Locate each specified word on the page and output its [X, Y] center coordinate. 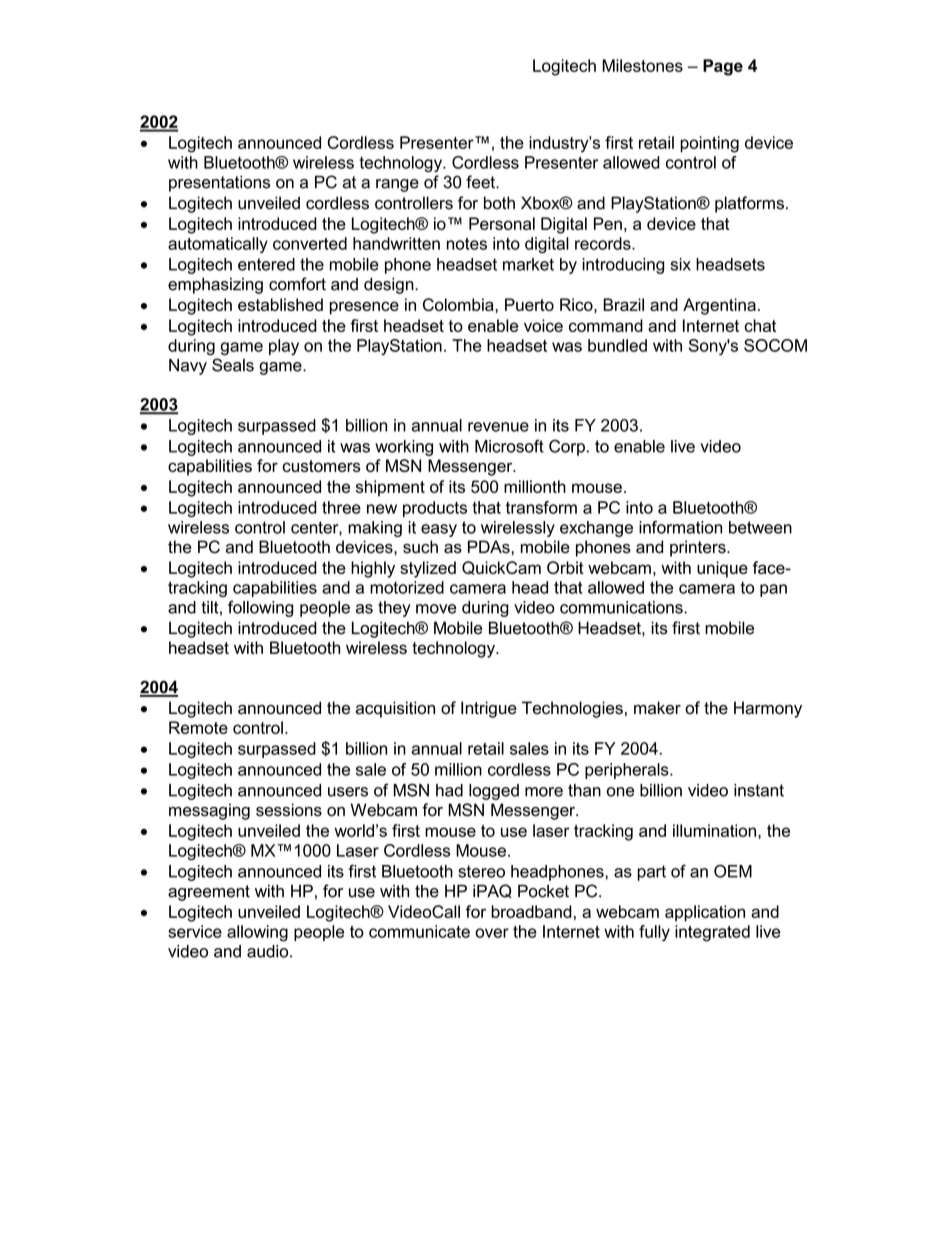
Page [723, 67]
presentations [219, 184]
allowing [257, 933]
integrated [712, 933]
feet [481, 182]
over [492, 933]
